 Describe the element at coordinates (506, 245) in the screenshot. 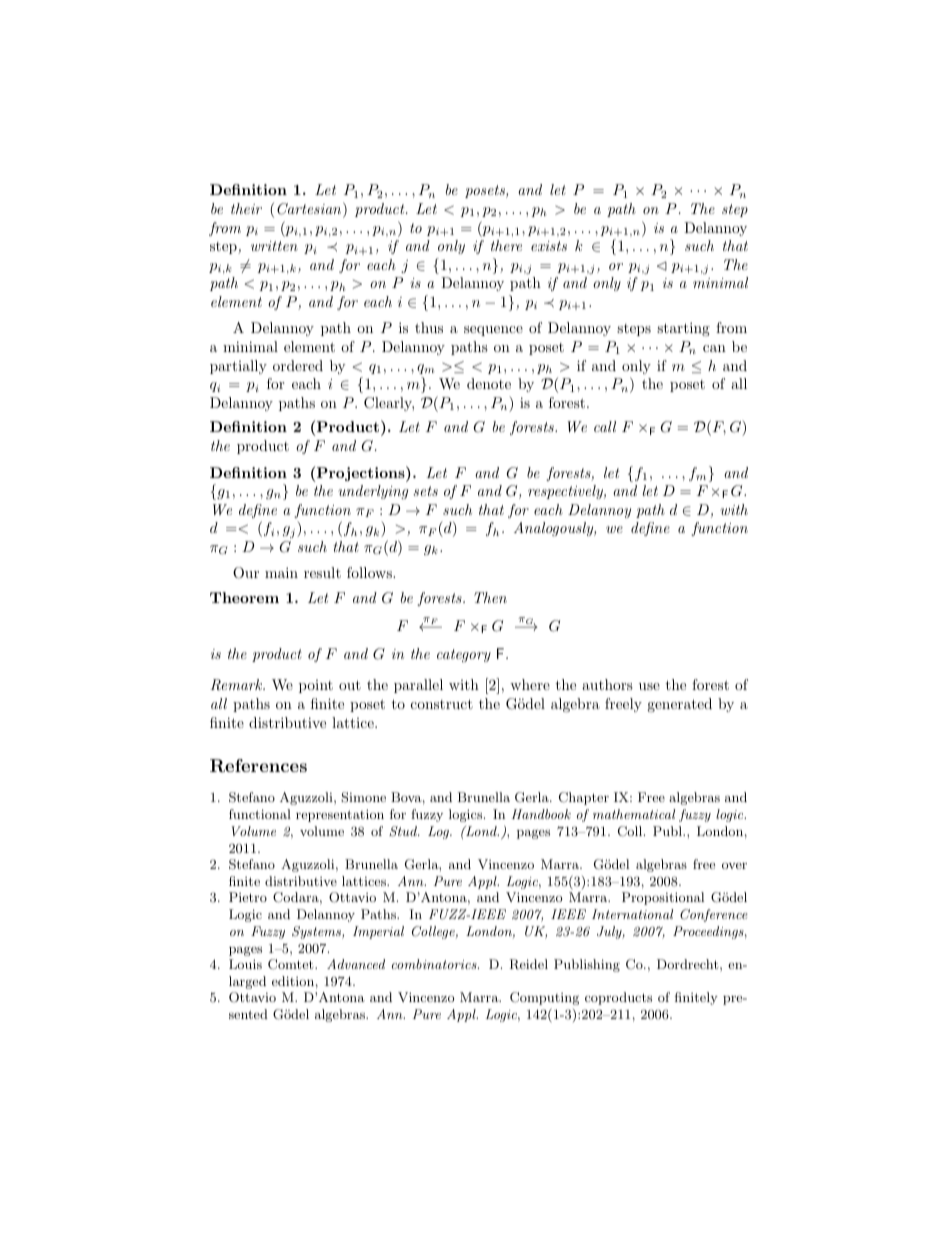

I see `there` at that location.
